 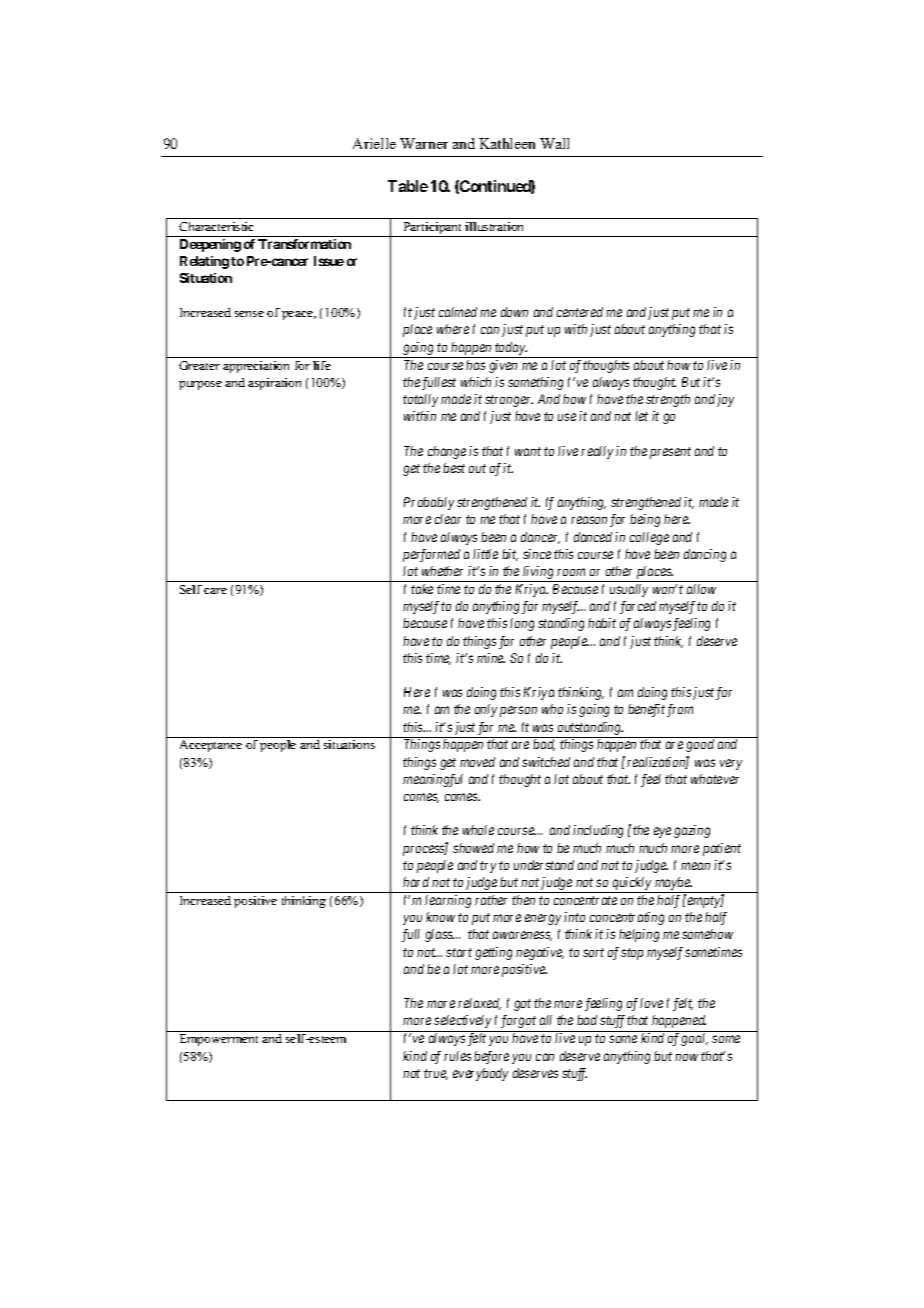 I want to click on let, so click(x=641, y=416).
